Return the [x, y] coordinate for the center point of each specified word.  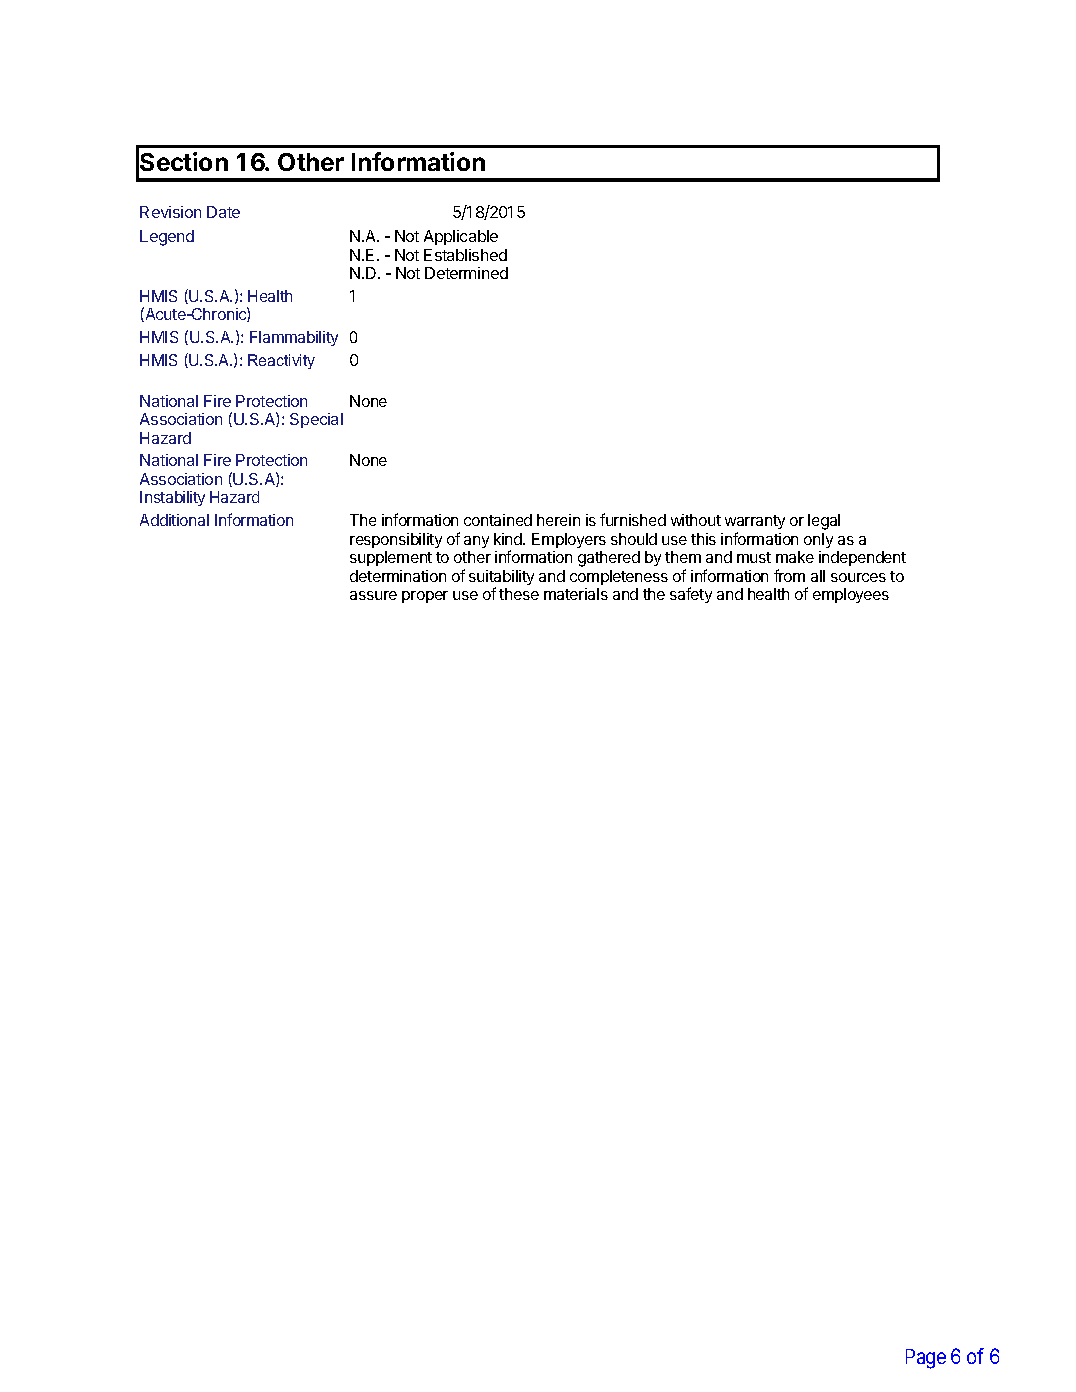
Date [223, 212]
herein [558, 520]
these [519, 594]
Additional [174, 520]
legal [824, 522]
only [818, 540]
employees [851, 595]
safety [691, 595]
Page [926, 1359]
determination [398, 576]
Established [465, 255]
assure [373, 595]
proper [425, 597]
